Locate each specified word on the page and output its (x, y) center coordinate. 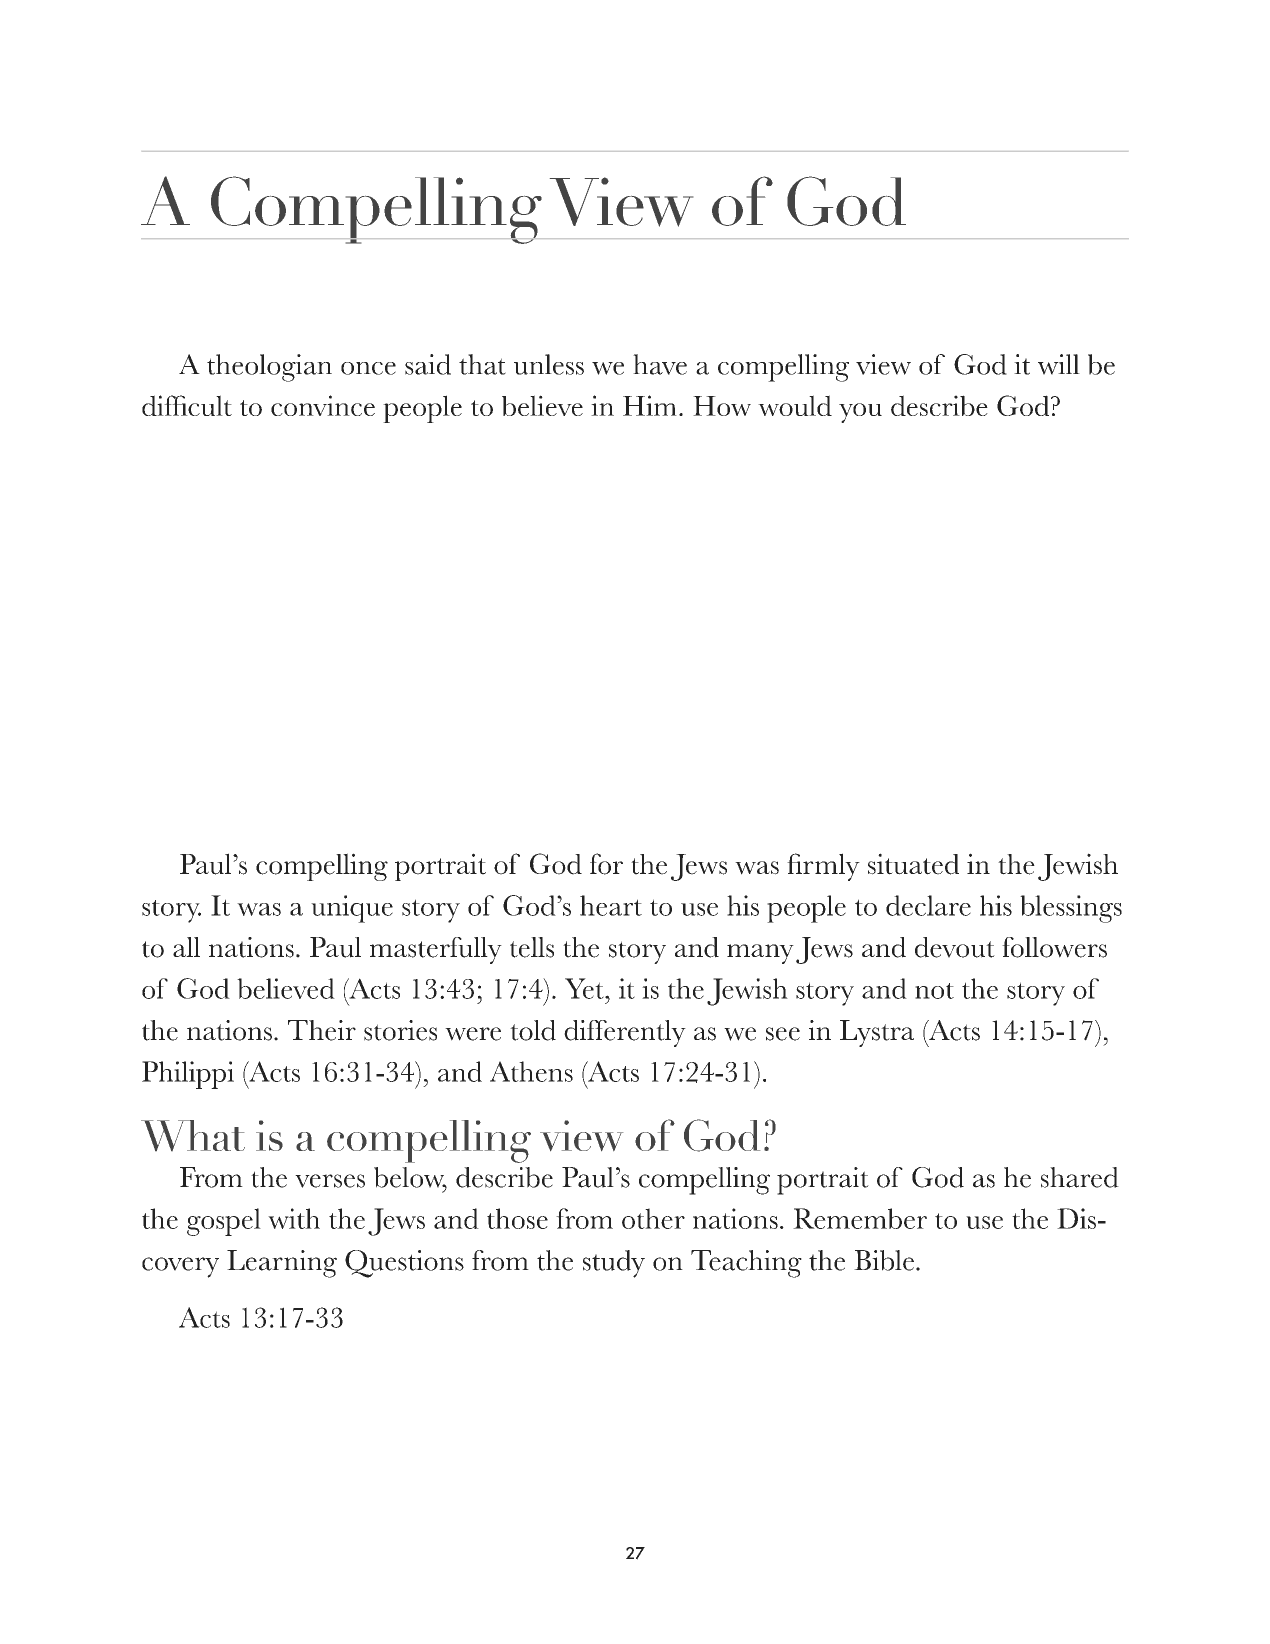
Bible (884, 1260)
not (934, 991)
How (722, 406)
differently (625, 1033)
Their (322, 1030)
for (606, 864)
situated (913, 864)
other (653, 1218)
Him (650, 405)
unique (352, 909)
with (294, 1218)
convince (323, 405)
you (860, 413)
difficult (187, 405)
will (1059, 364)
